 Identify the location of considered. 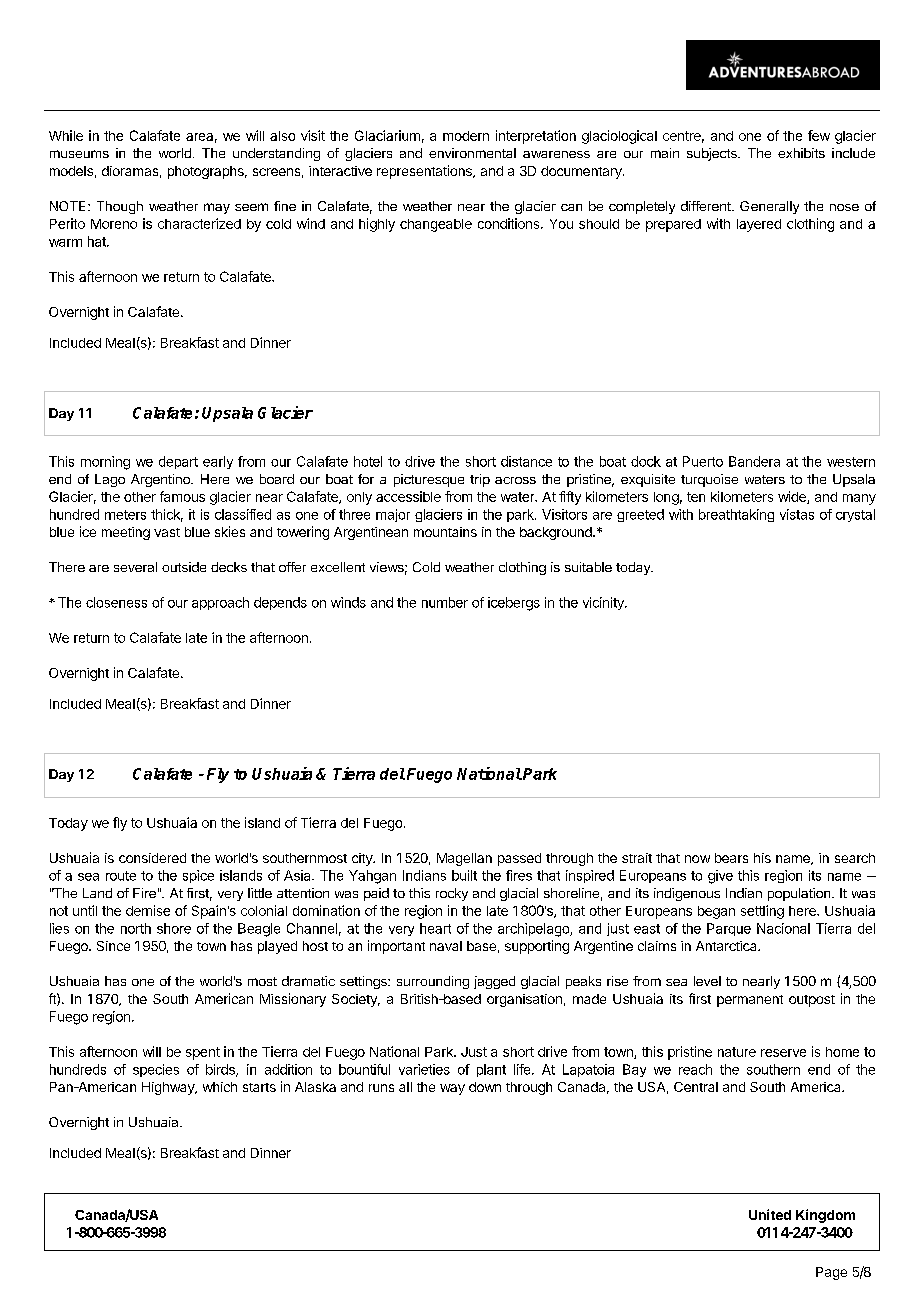
(152, 858).
